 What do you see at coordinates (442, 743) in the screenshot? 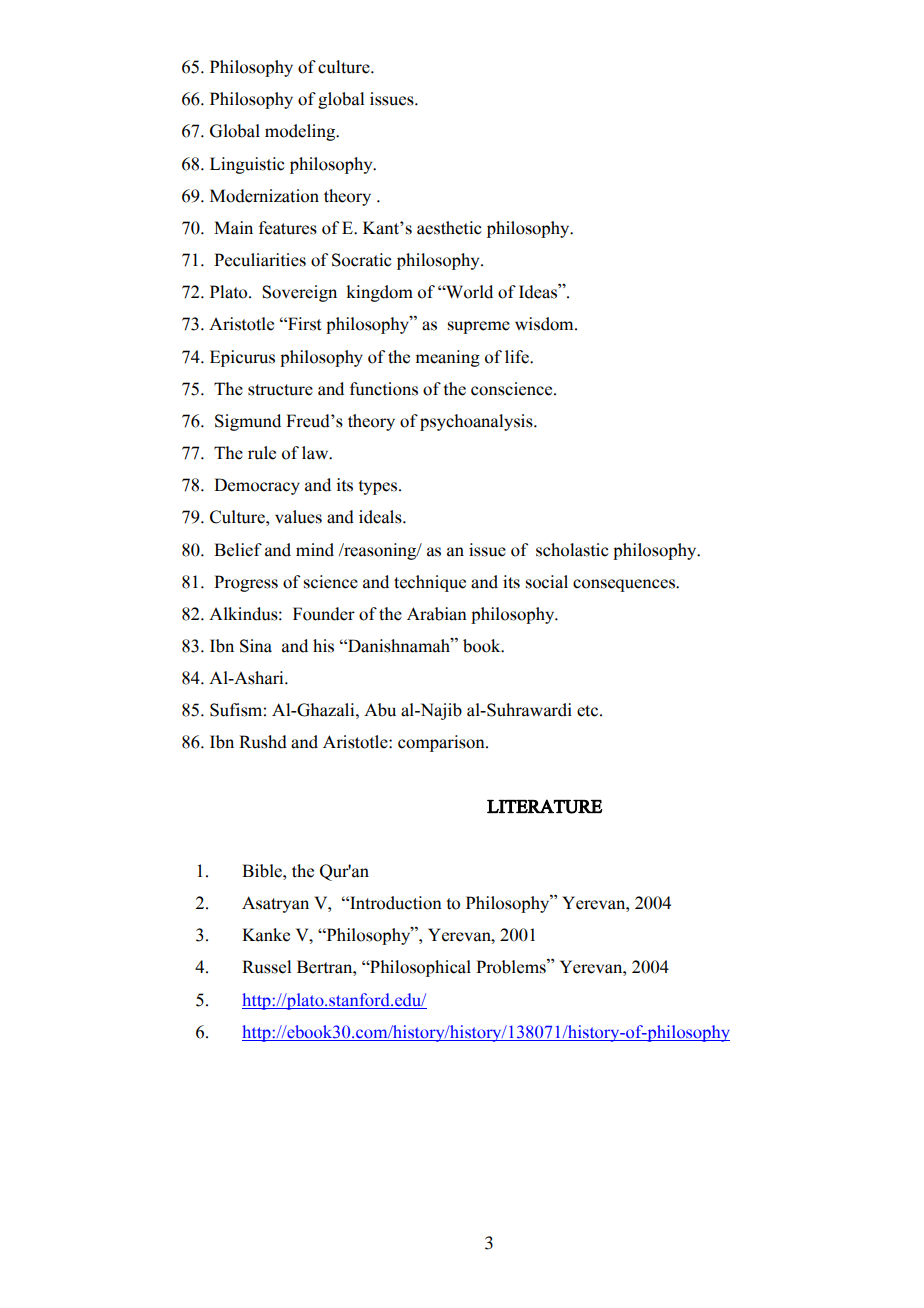
I see `comparison` at bounding box center [442, 743].
